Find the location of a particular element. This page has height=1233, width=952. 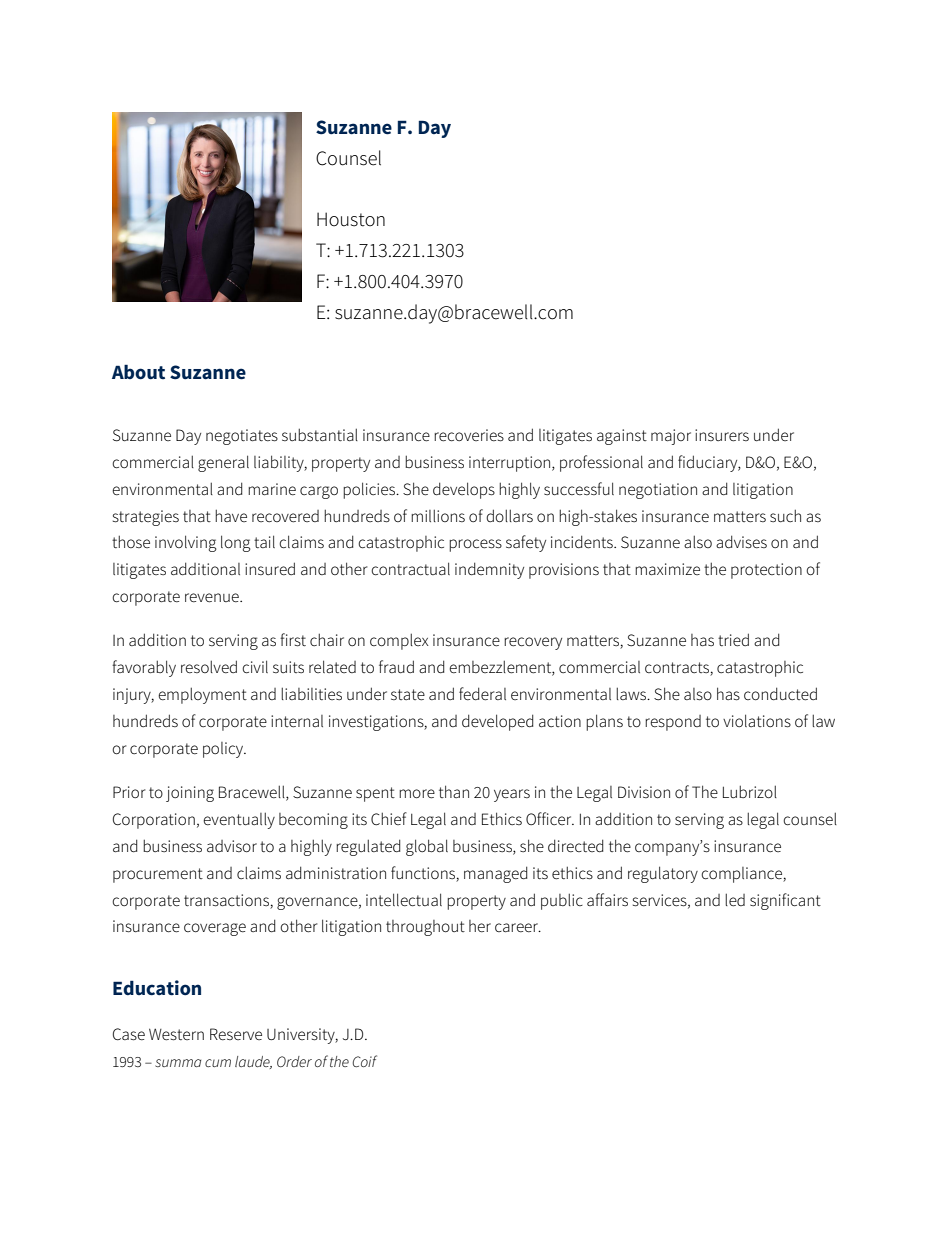

led is located at coordinates (735, 900).
